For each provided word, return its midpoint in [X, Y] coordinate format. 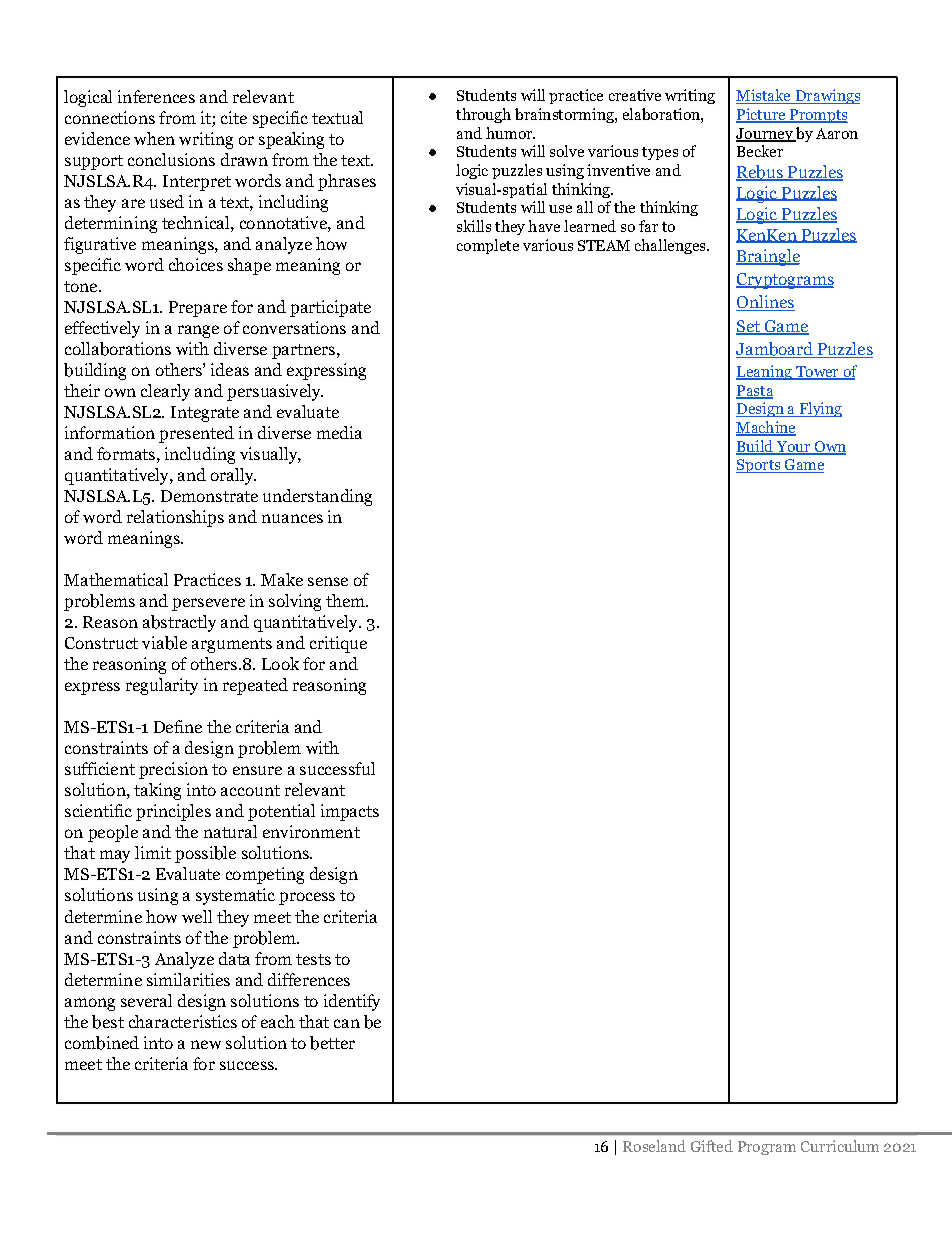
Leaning [765, 372]
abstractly [179, 623]
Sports [759, 466]
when [154, 138]
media [339, 432]
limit [153, 852]
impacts [350, 812]
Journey [765, 135]
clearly [165, 392]
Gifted [712, 1146]
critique [338, 644]
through [483, 115]
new [206, 1044]
